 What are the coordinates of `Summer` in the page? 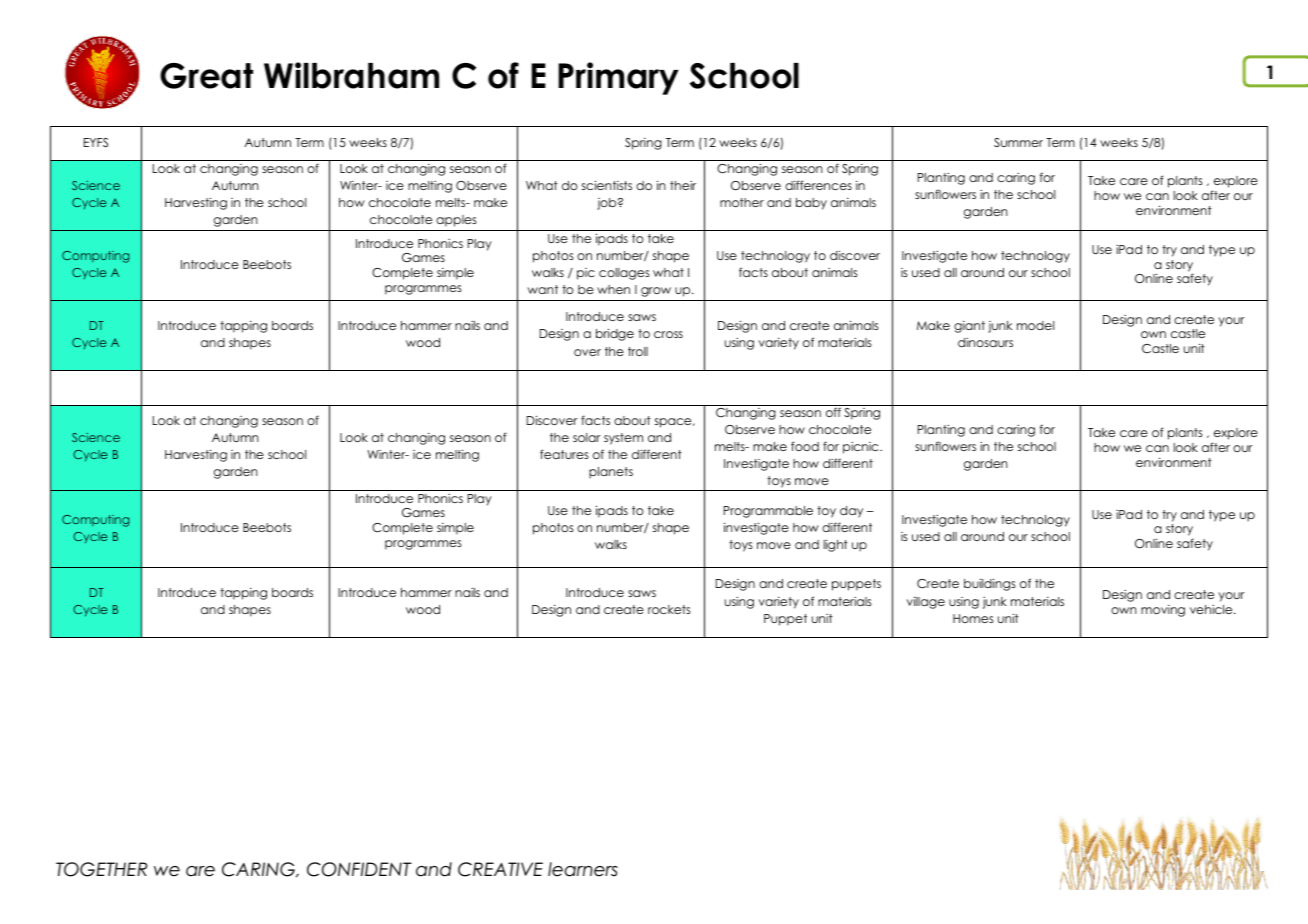 It's located at (1018, 142).
